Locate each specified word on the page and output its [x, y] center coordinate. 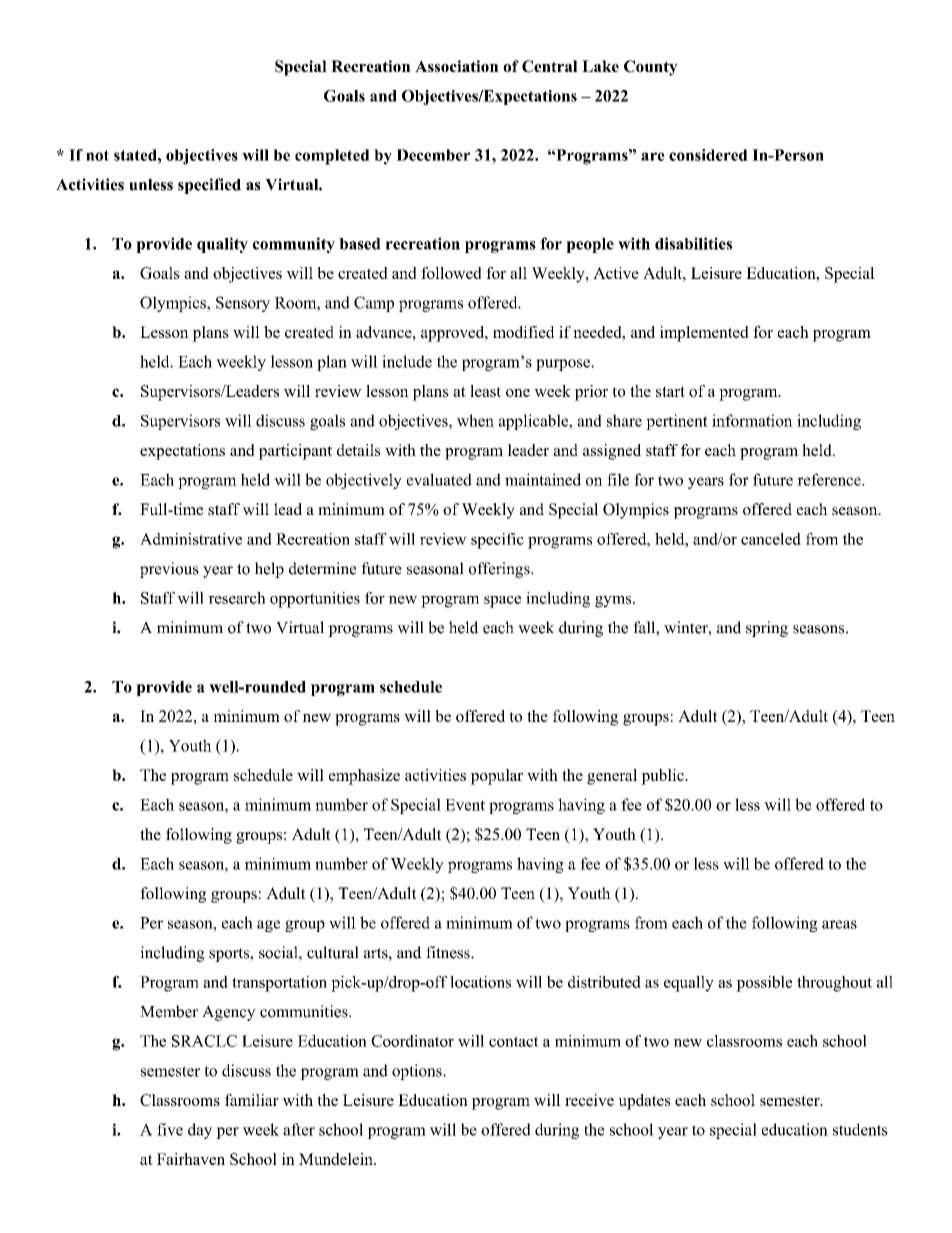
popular [497, 777]
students [860, 1129]
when [475, 420]
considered [708, 155]
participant [295, 452]
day [200, 1131]
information [752, 420]
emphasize [364, 777]
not [97, 155]
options [418, 1072]
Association [457, 66]
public [663, 777]
